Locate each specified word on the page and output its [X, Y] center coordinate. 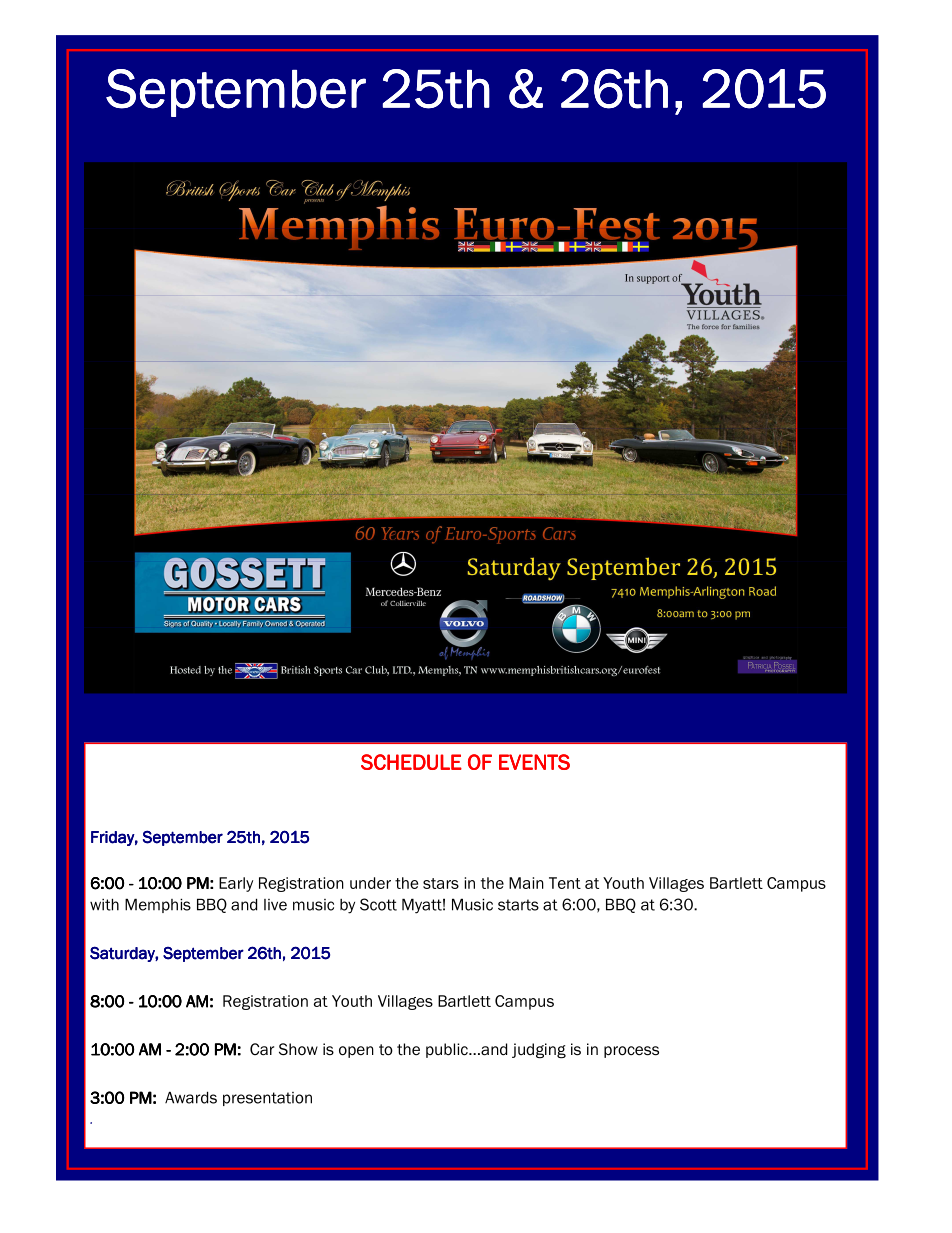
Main [526, 883]
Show [298, 1049]
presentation [267, 1099]
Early [236, 884]
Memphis [158, 905]
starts [518, 905]
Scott [378, 904]
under [370, 883]
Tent [565, 883]
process [631, 1052]
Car [262, 1049]
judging [539, 1051]
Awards [191, 1097]
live [275, 905]
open [356, 1052]
